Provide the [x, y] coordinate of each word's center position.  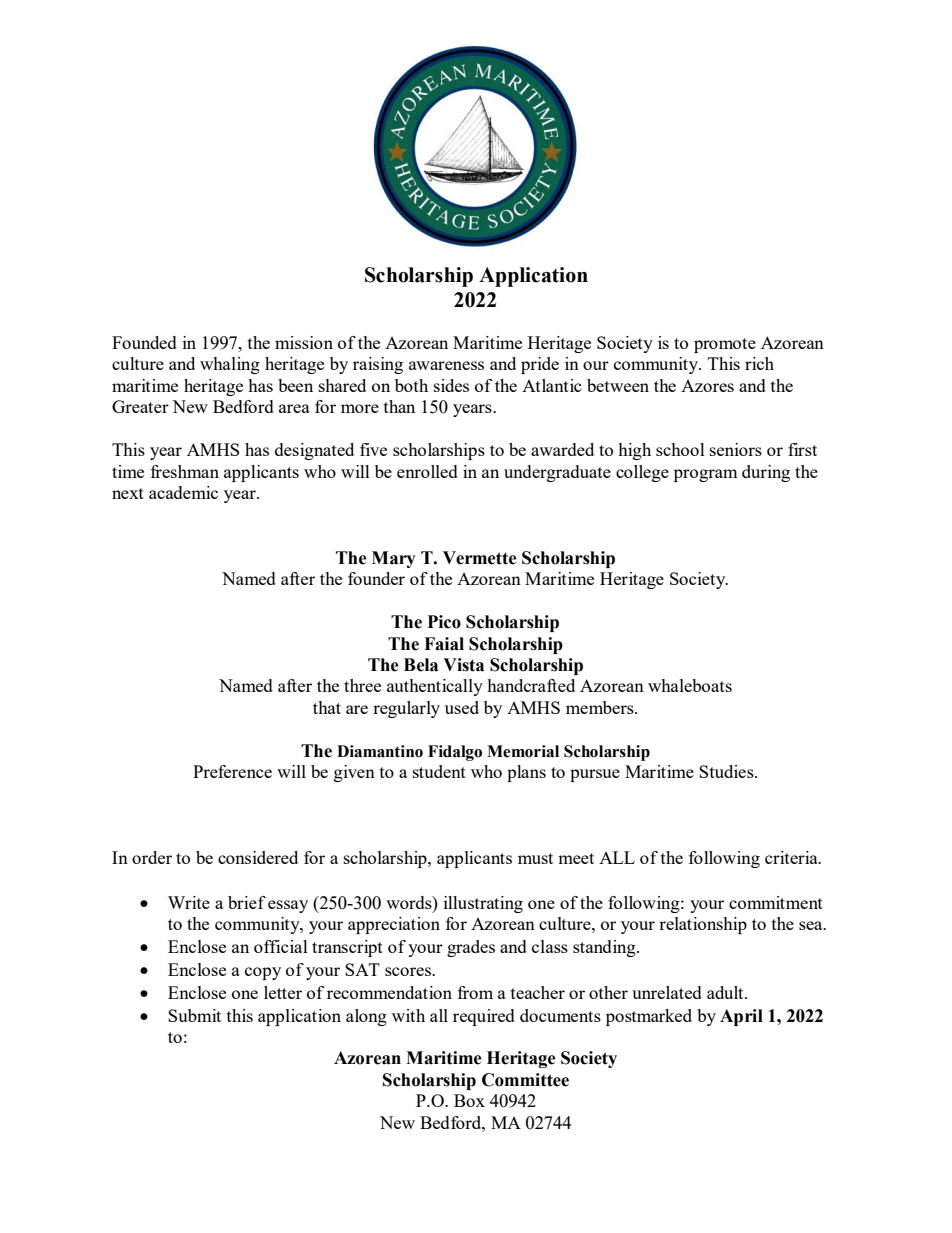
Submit [194, 1015]
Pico [444, 622]
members [601, 707]
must [535, 858]
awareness [446, 365]
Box [469, 1100]
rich [759, 363]
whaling [230, 365]
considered [258, 857]
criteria [792, 857]
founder [376, 578]
